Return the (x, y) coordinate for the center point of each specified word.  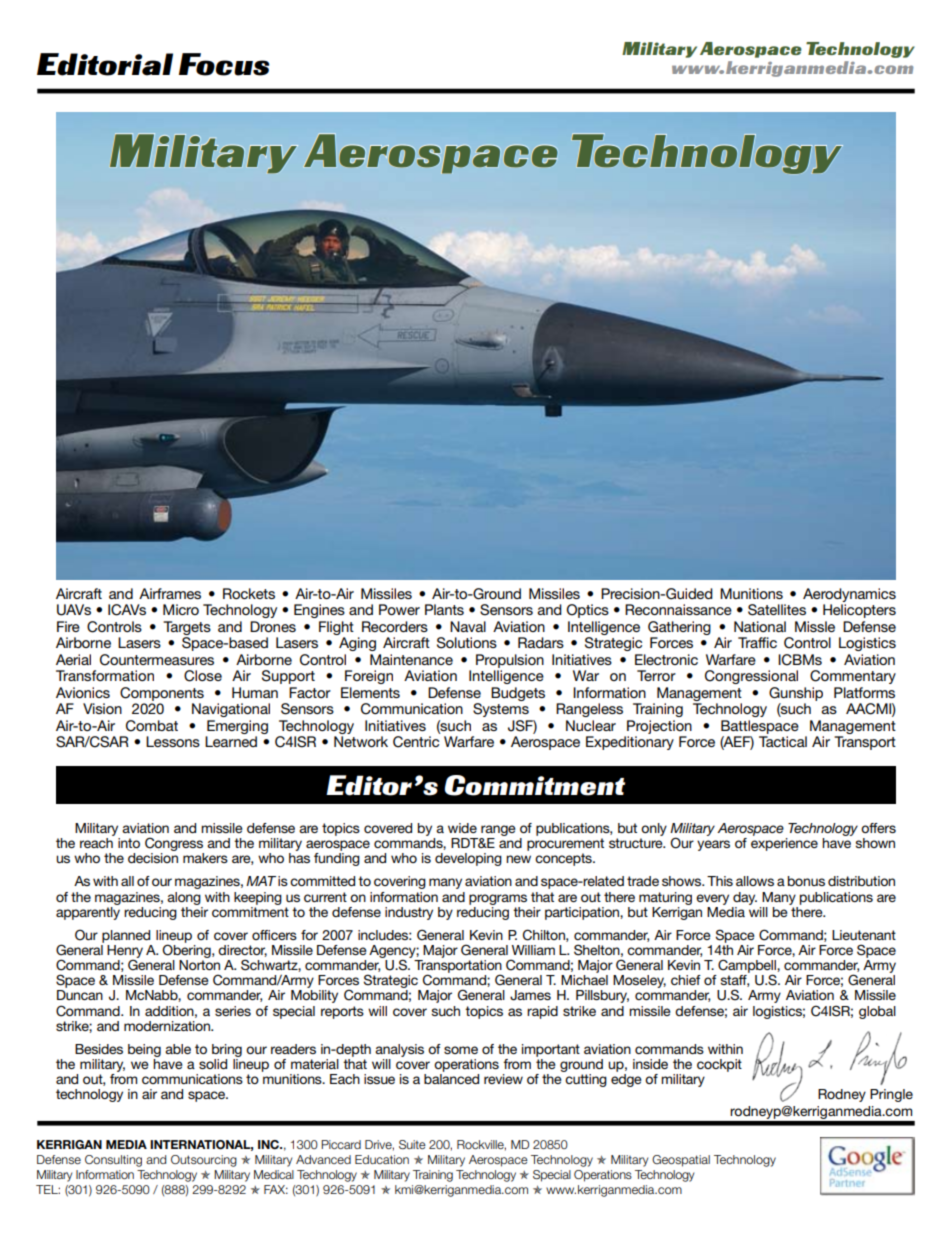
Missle (815, 626)
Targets (187, 628)
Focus (224, 64)
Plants (444, 609)
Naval (468, 626)
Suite (412, 1144)
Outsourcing (204, 1161)
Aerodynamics (849, 595)
